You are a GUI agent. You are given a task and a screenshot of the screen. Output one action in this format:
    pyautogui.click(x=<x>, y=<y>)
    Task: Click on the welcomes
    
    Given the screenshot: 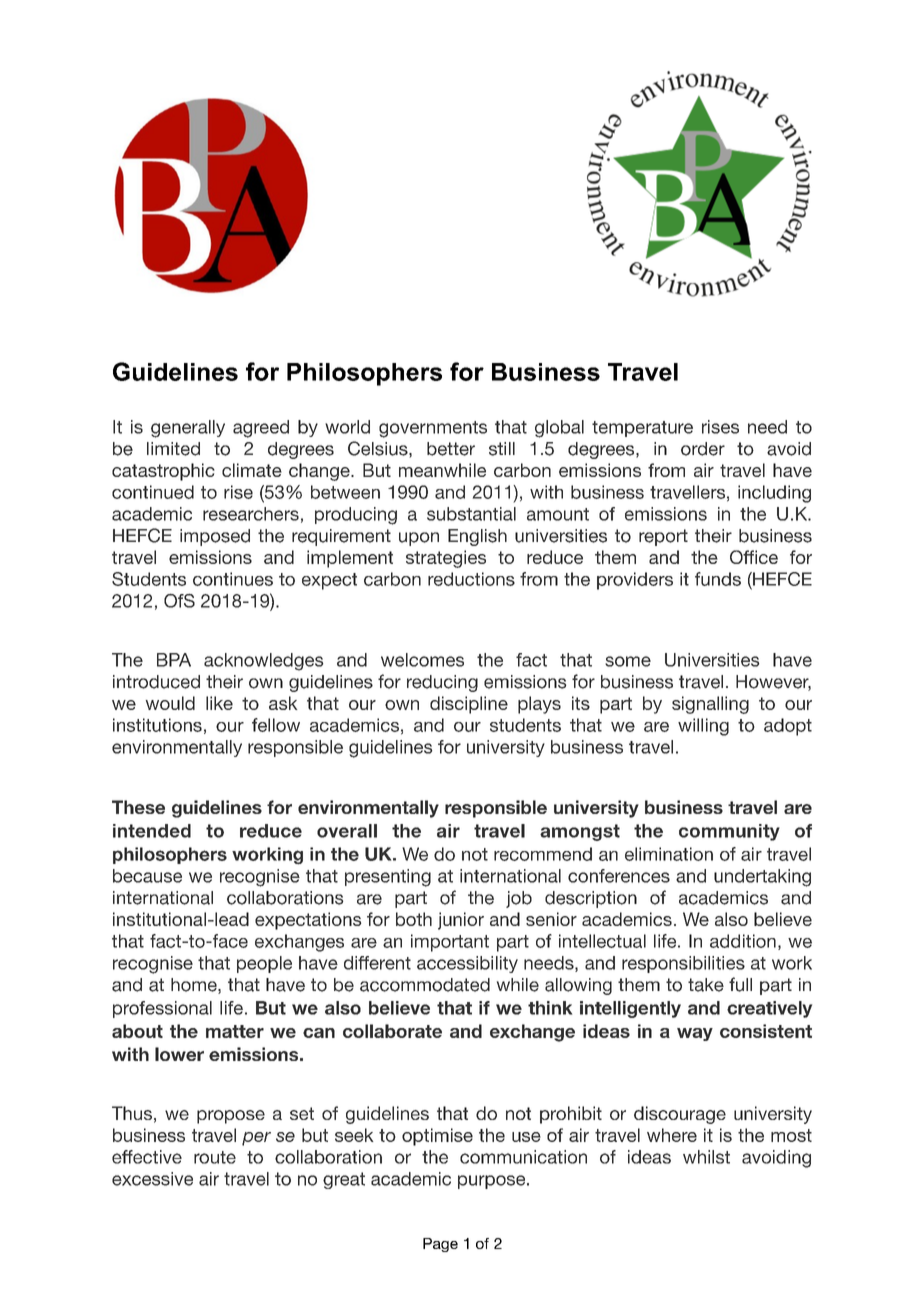 What is the action you would take?
    pyautogui.click(x=422, y=660)
